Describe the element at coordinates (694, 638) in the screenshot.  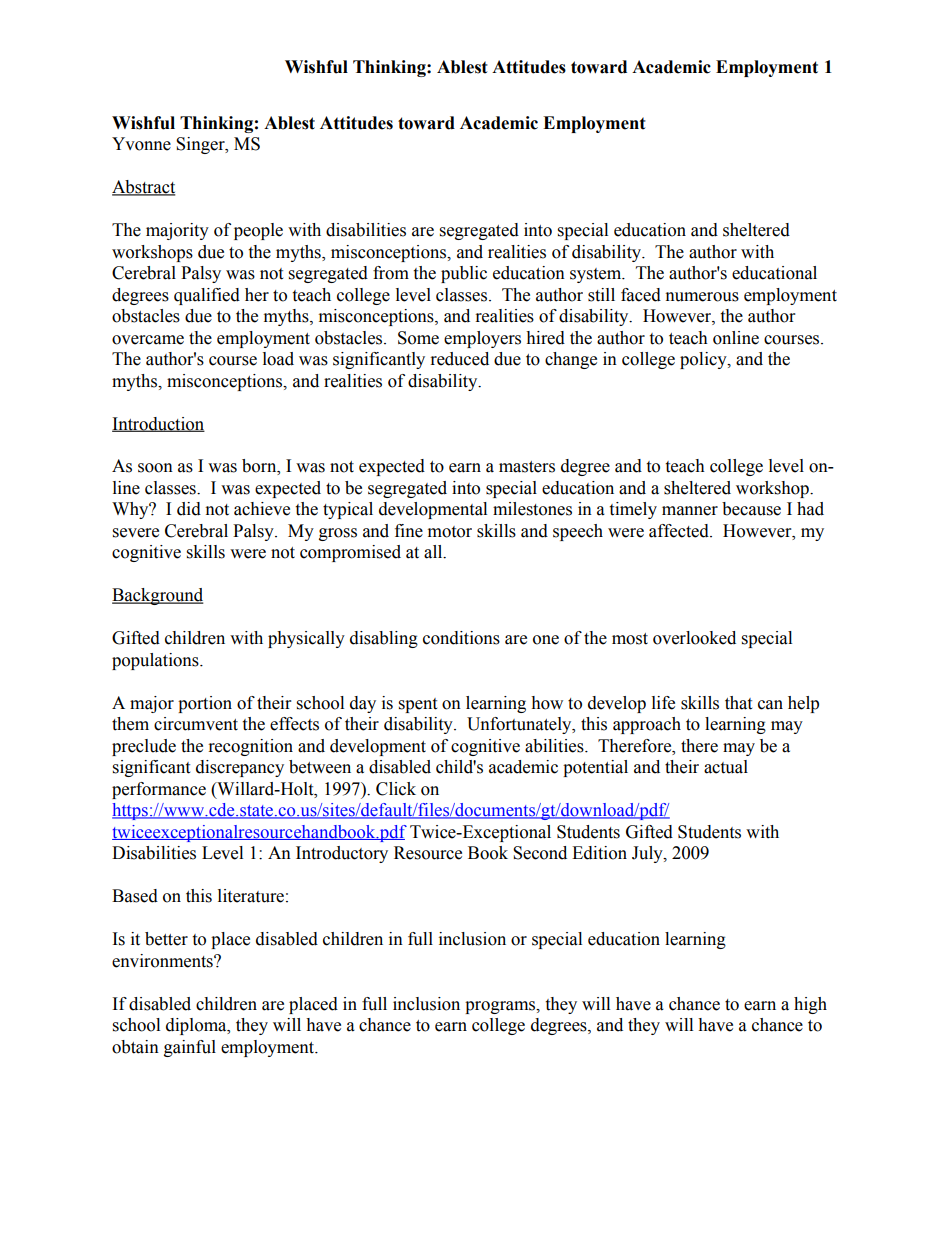
I see `overlooked` at that location.
